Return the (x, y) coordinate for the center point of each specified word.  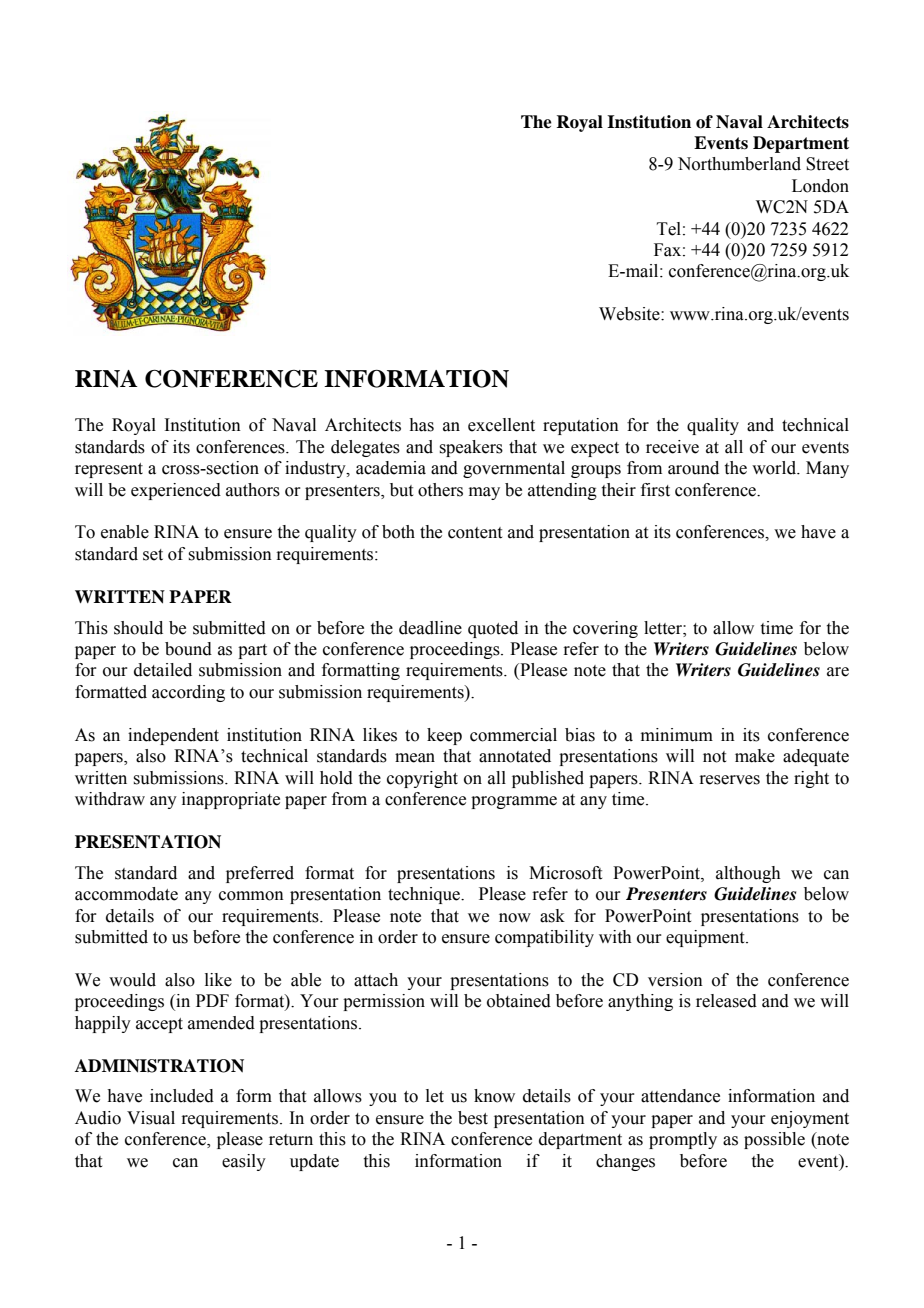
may (484, 493)
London (820, 186)
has (421, 425)
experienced (176, 491)
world (775, 468)
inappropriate (231, 800)
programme (514, 802)
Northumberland (739, 164)
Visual (151, 1118)
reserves (729, 780)
